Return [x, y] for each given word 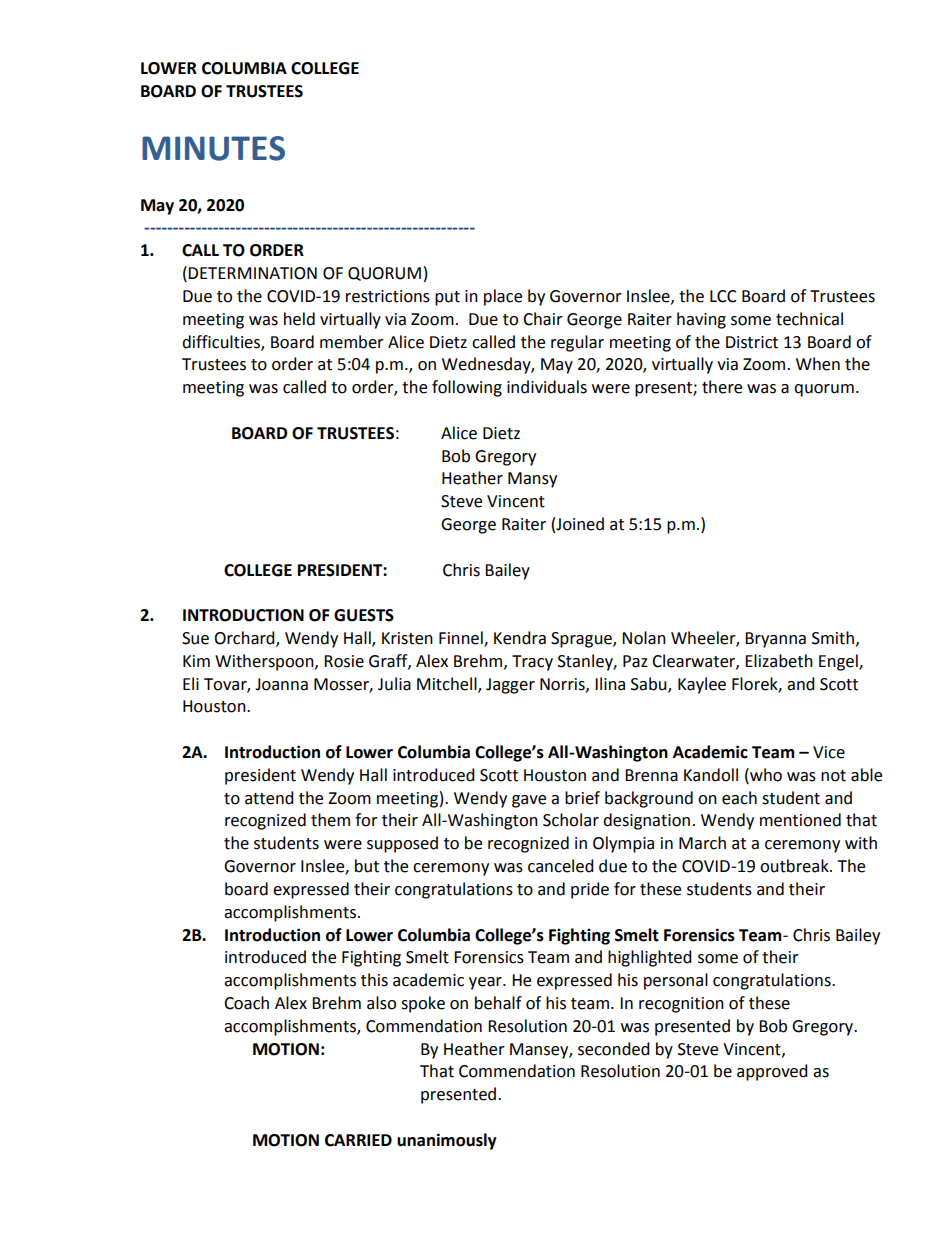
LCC [723, 296]
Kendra [520, 638]
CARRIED [358, 1140]
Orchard [245, 639]
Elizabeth [779, 661]
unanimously [447, 1141]
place [503, 297]
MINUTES [213, 148]
